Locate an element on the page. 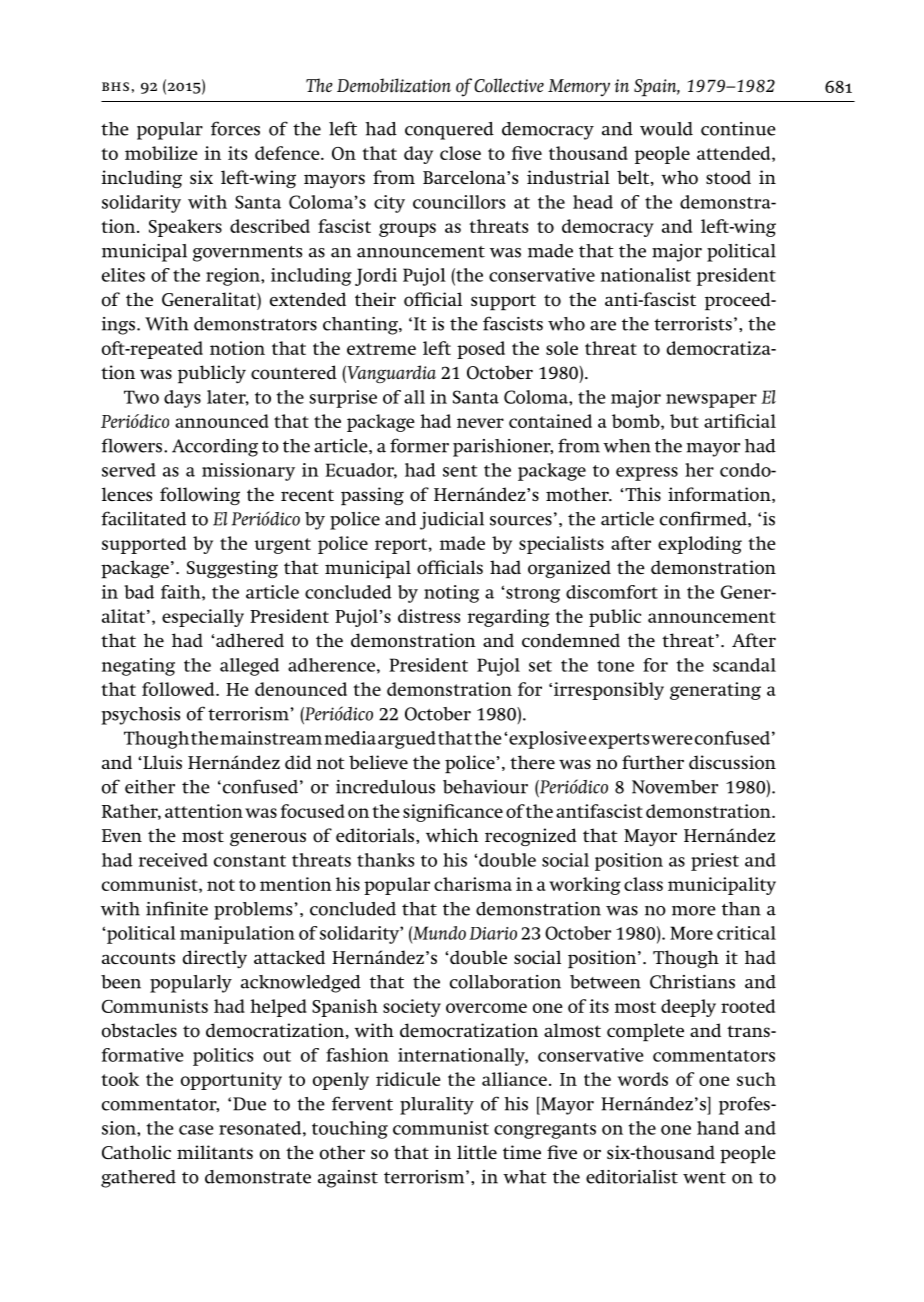 The image size is (924, 1302). would is located at coordinates (666, 129).
